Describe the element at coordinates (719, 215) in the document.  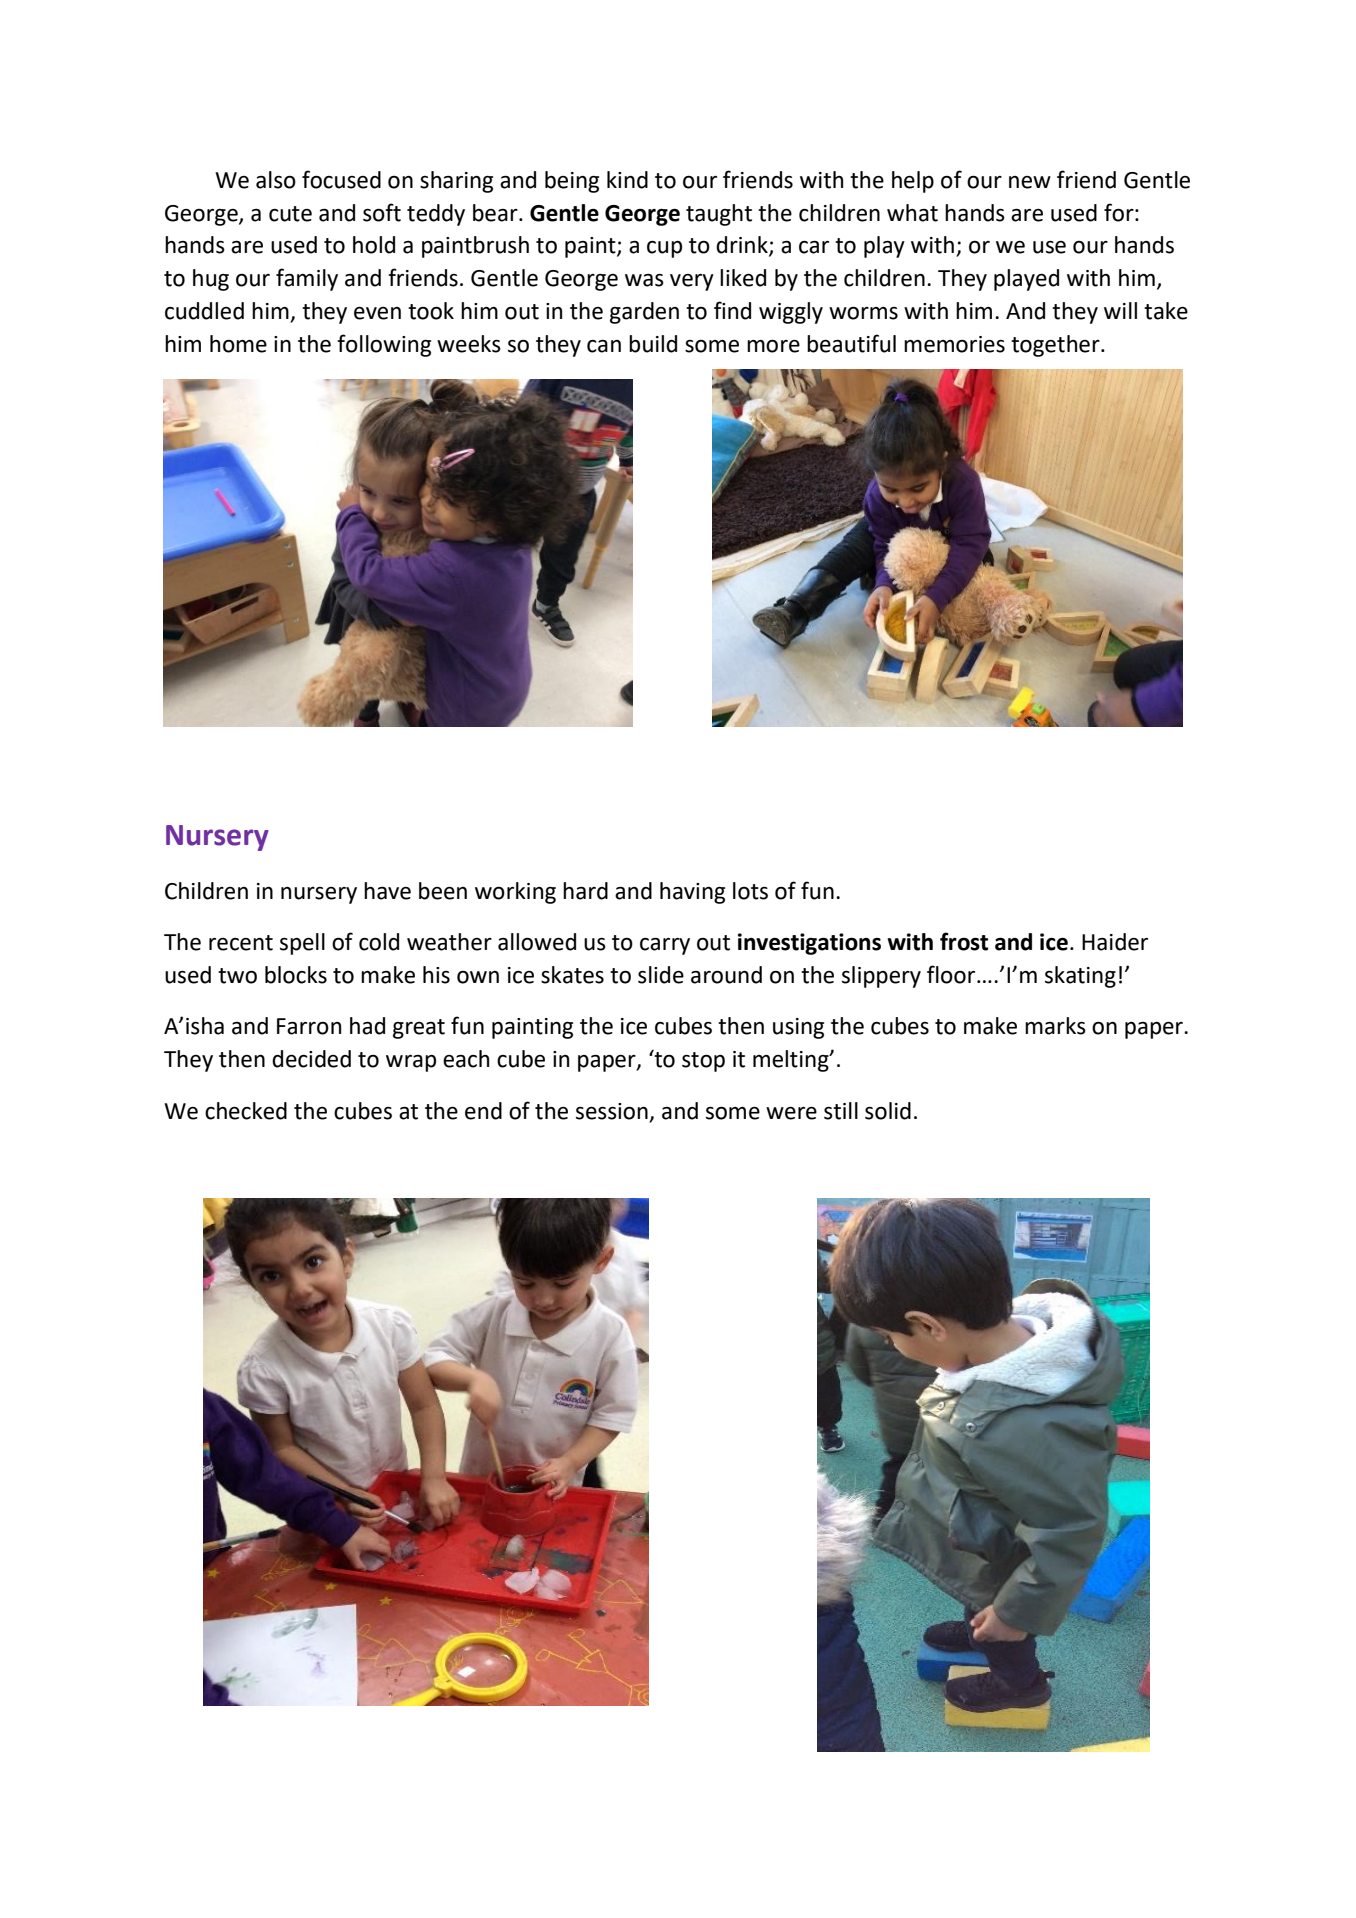
I see `taught` at that location.
